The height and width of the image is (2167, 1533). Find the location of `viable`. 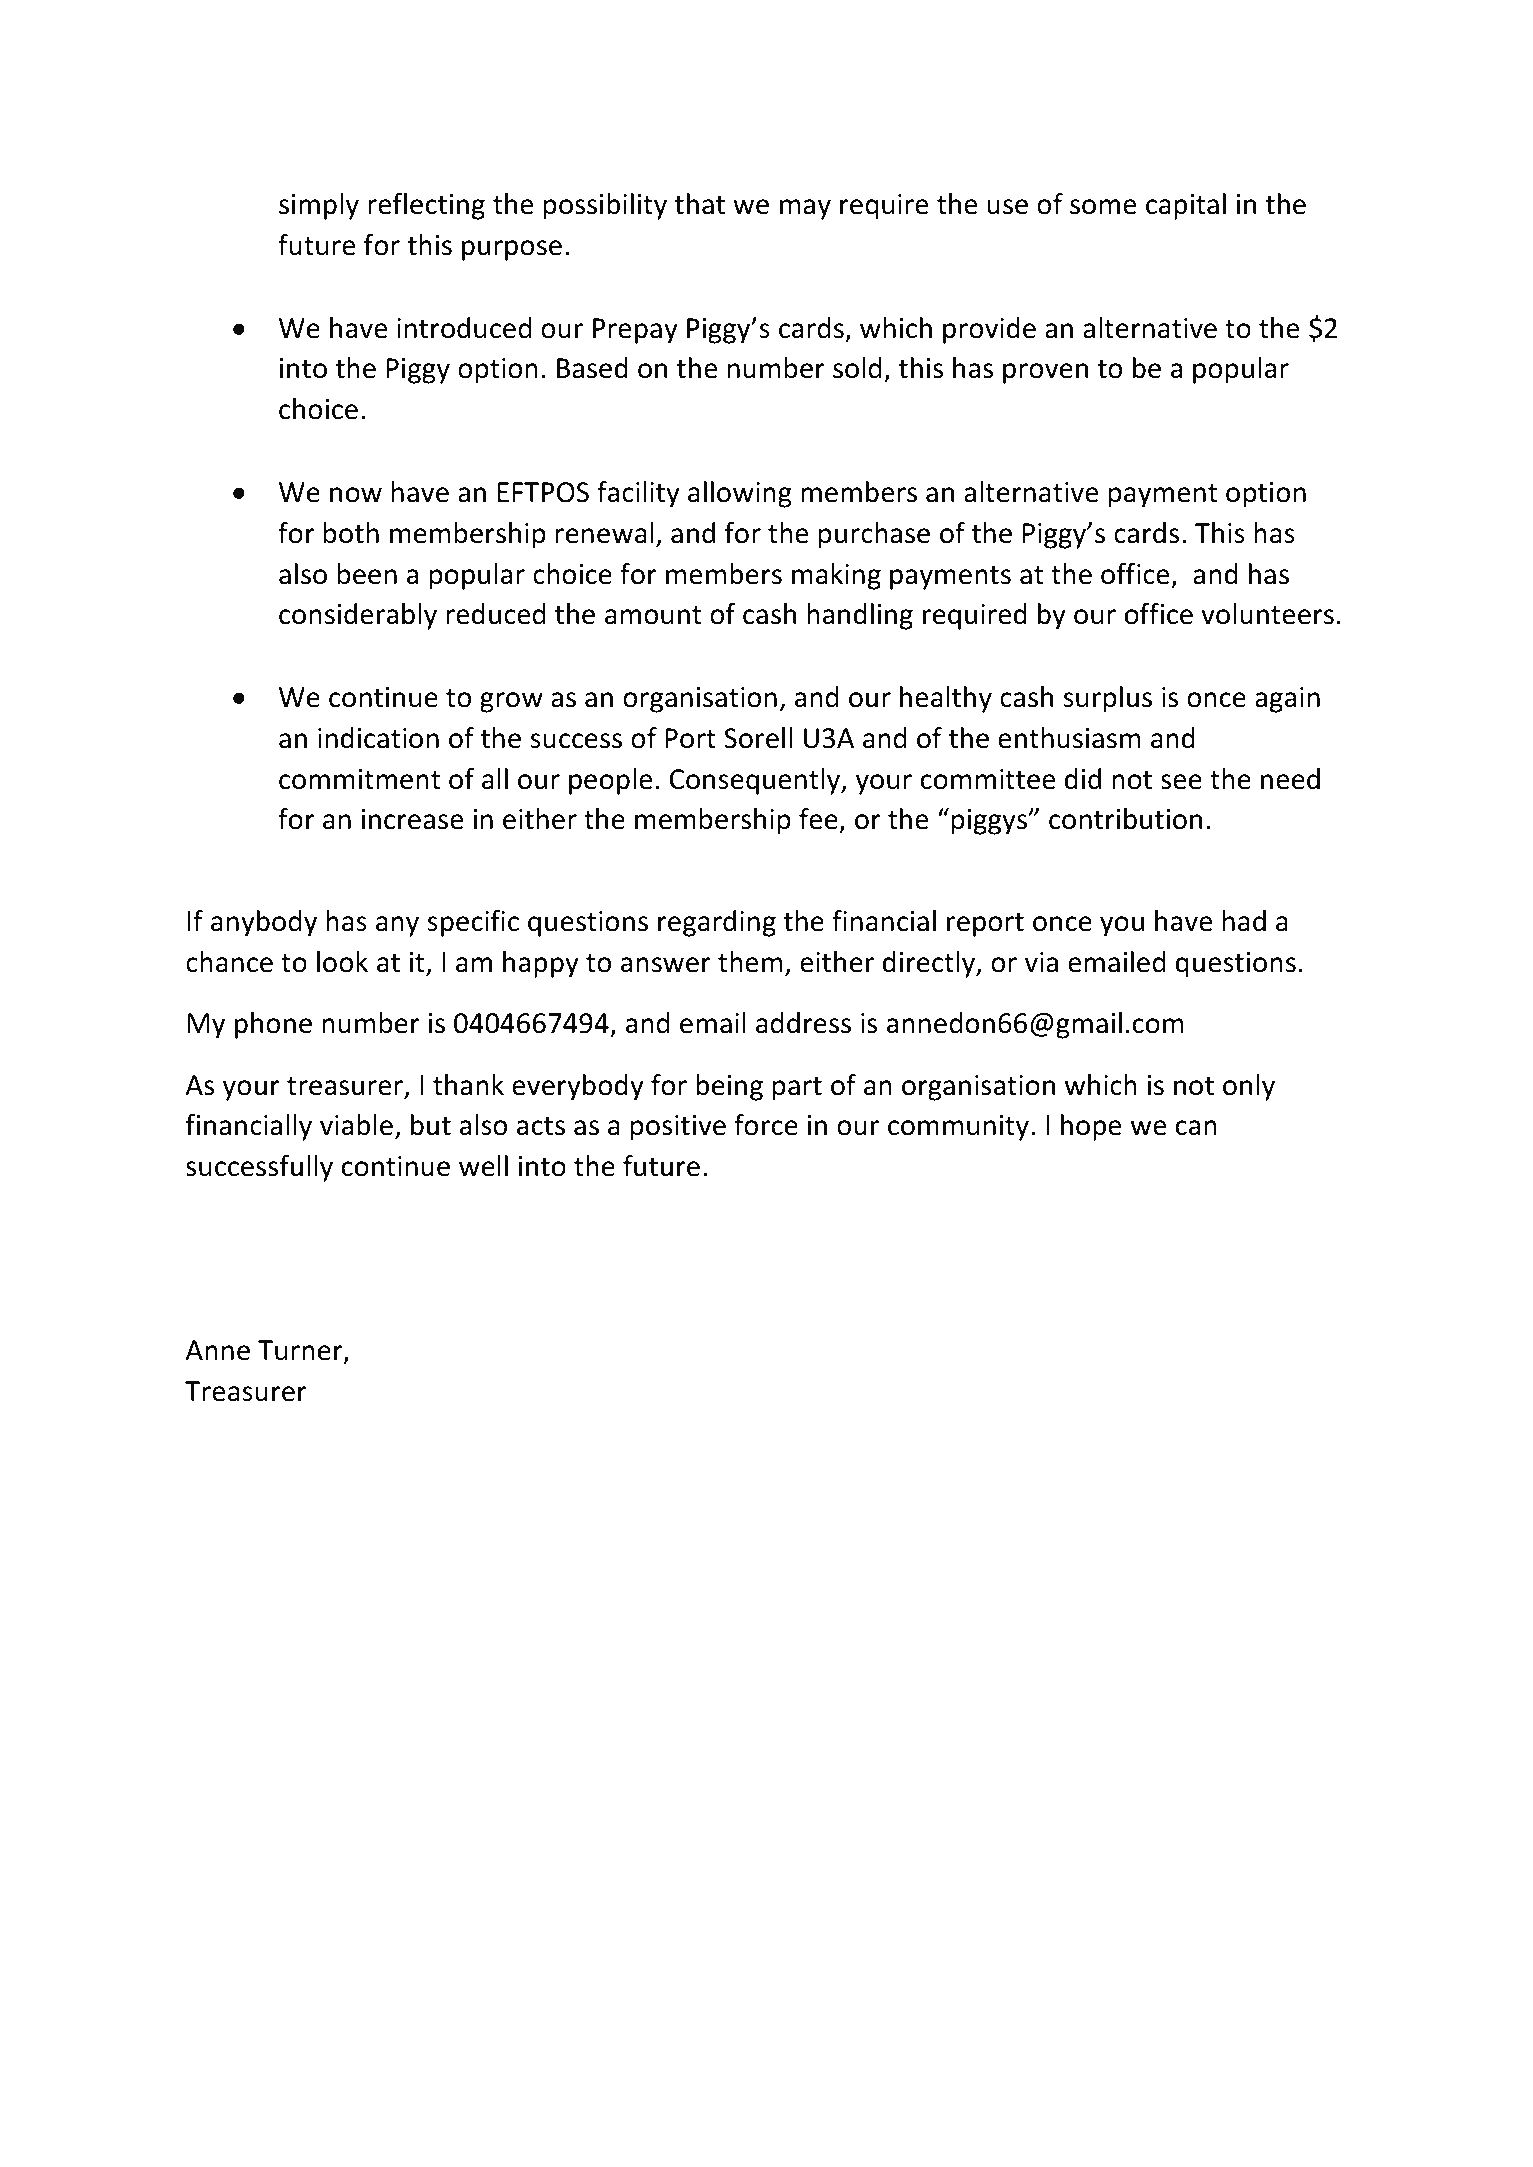

viable is located at coordinates (356, 1125).
